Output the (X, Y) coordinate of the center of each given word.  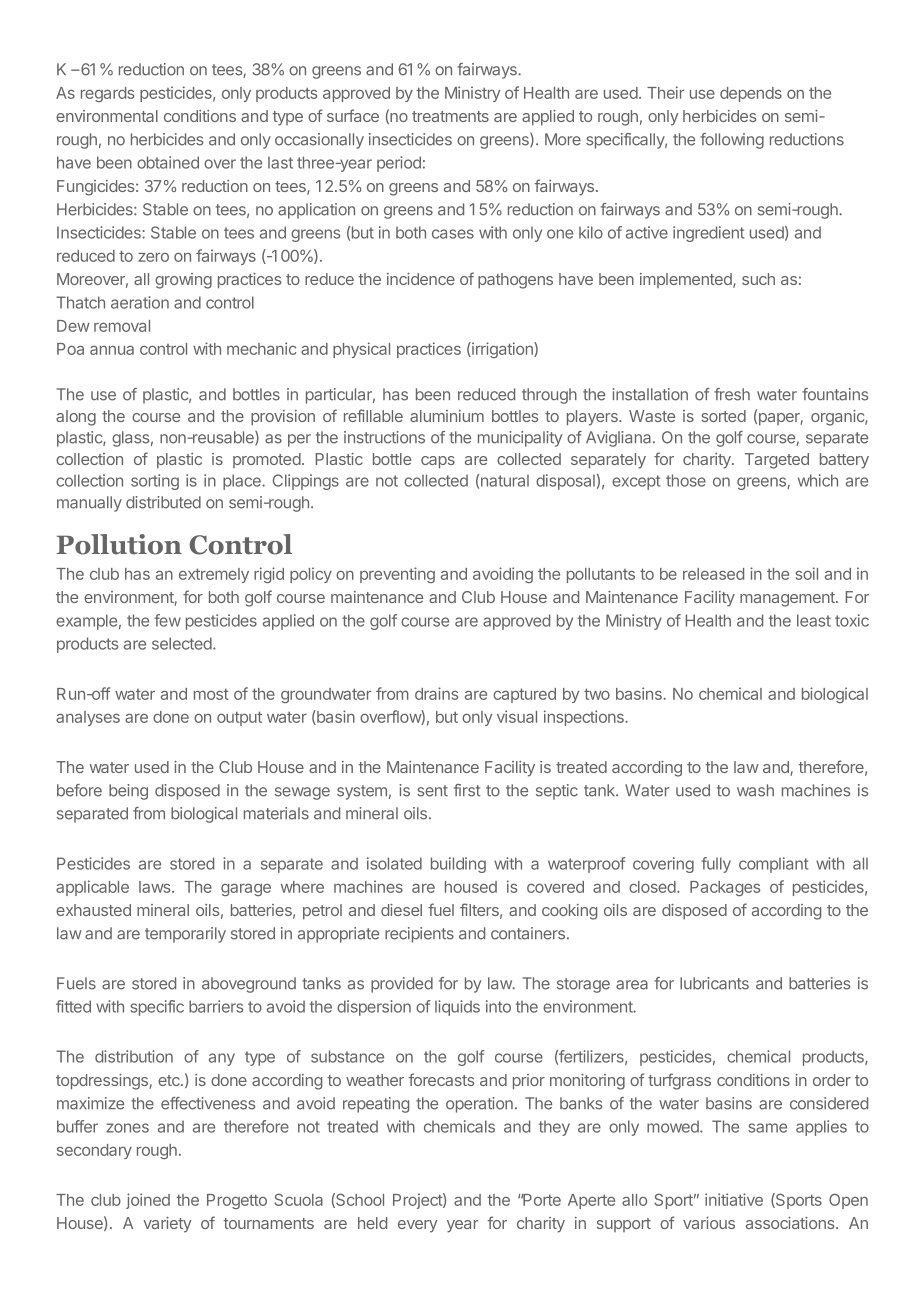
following (732, 141)
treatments (450, 116)
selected (183, 643)
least (814, 620)
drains (436, 693)
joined (148, 1201)
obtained (168, 162)
